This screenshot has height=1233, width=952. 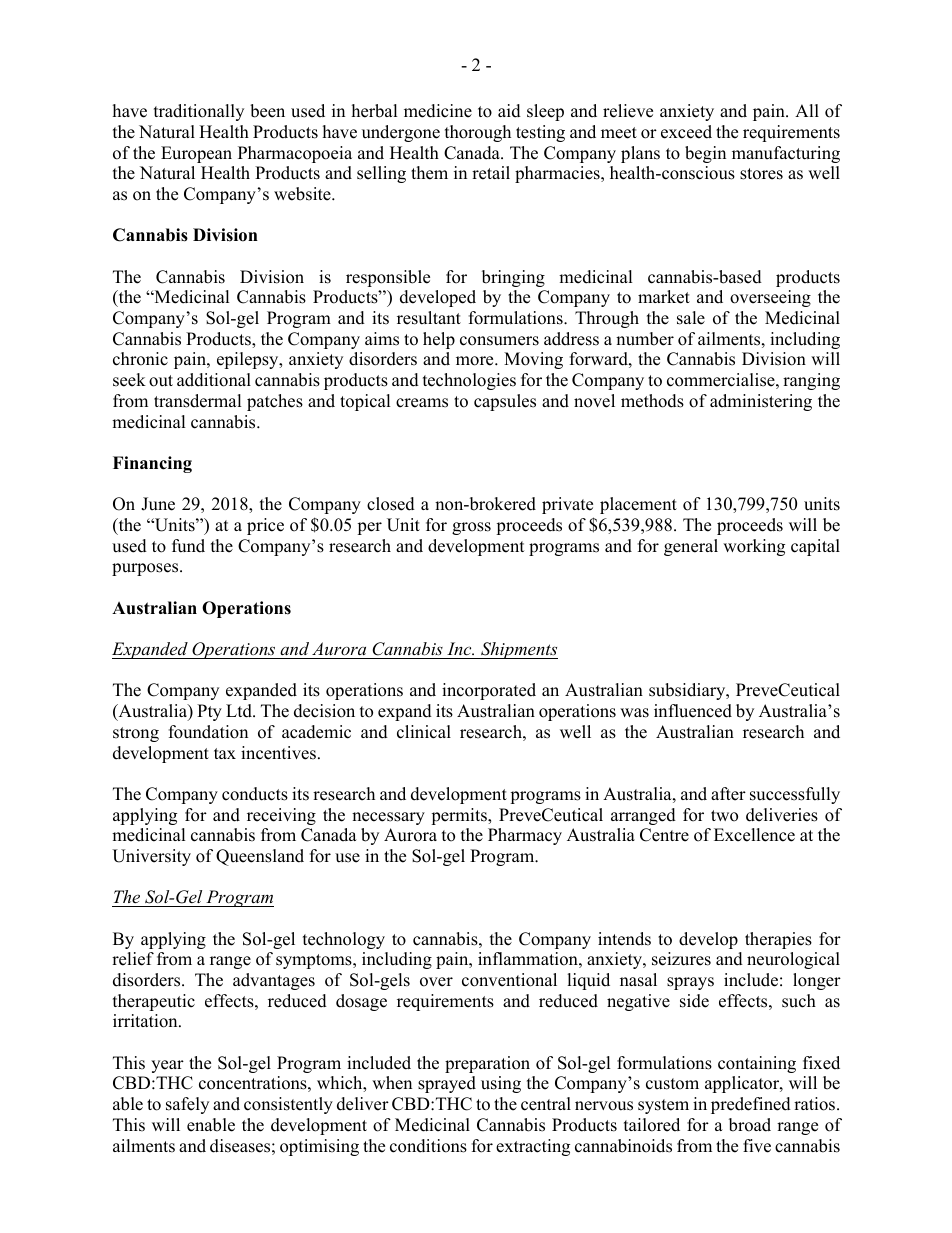 What do you see at coordinates (187, 1105) in the screenshot?
I see `safely` at bounding box center [187, 1105].
